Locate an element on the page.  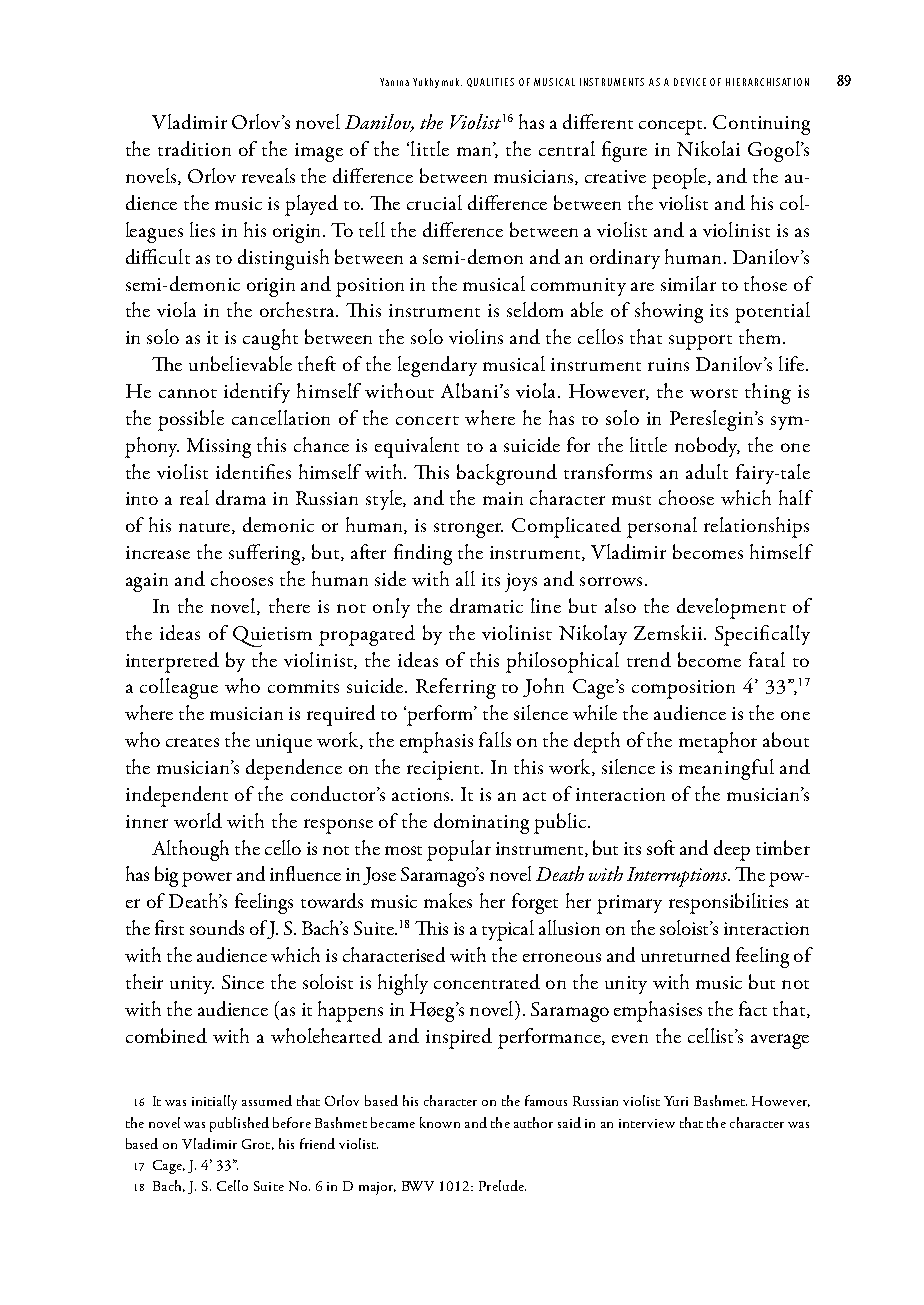
tradition is located at coordinates (194, 148).
